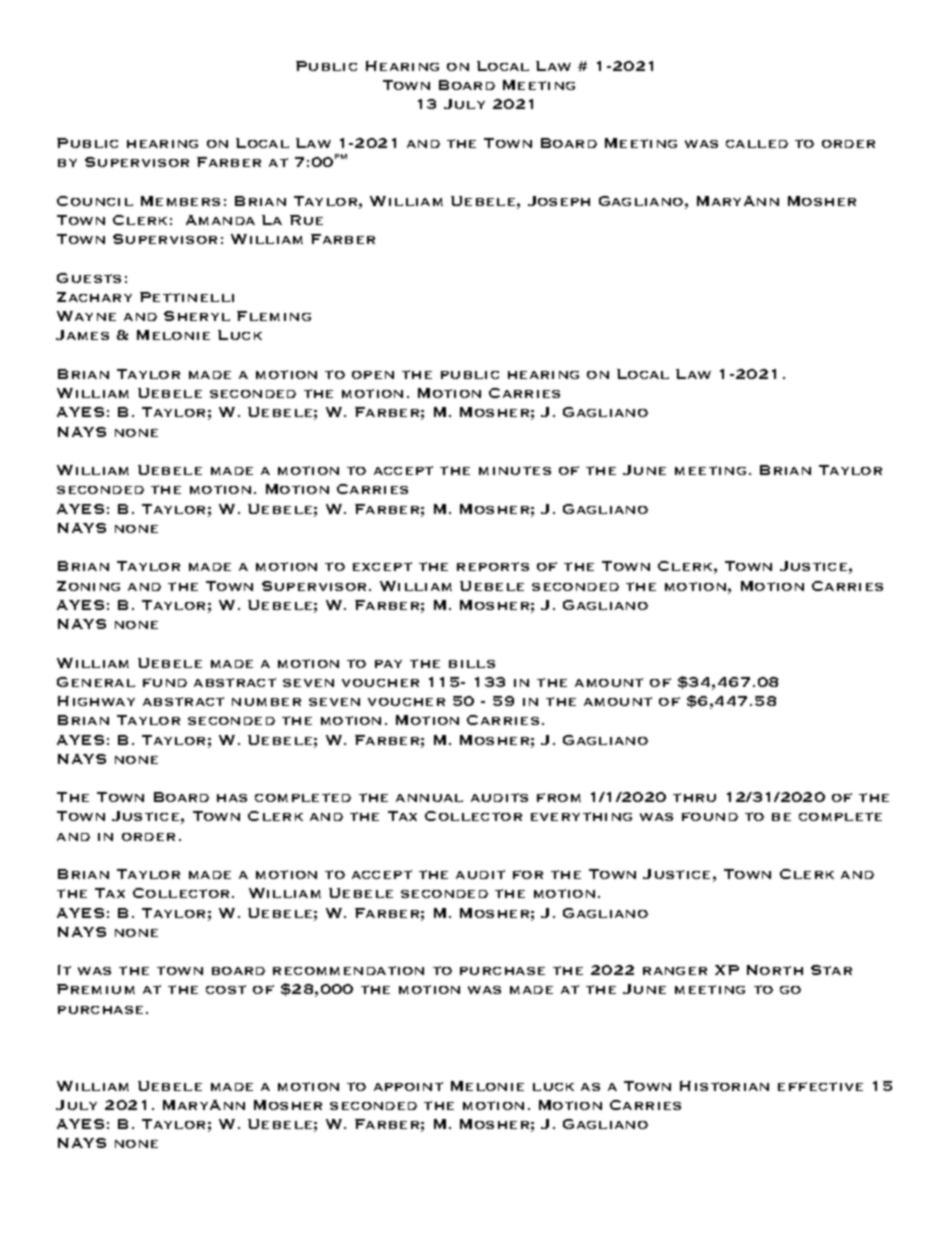 The height and width of the document is (1233, 952). I want to click on Joseph, so click(559, 201).
